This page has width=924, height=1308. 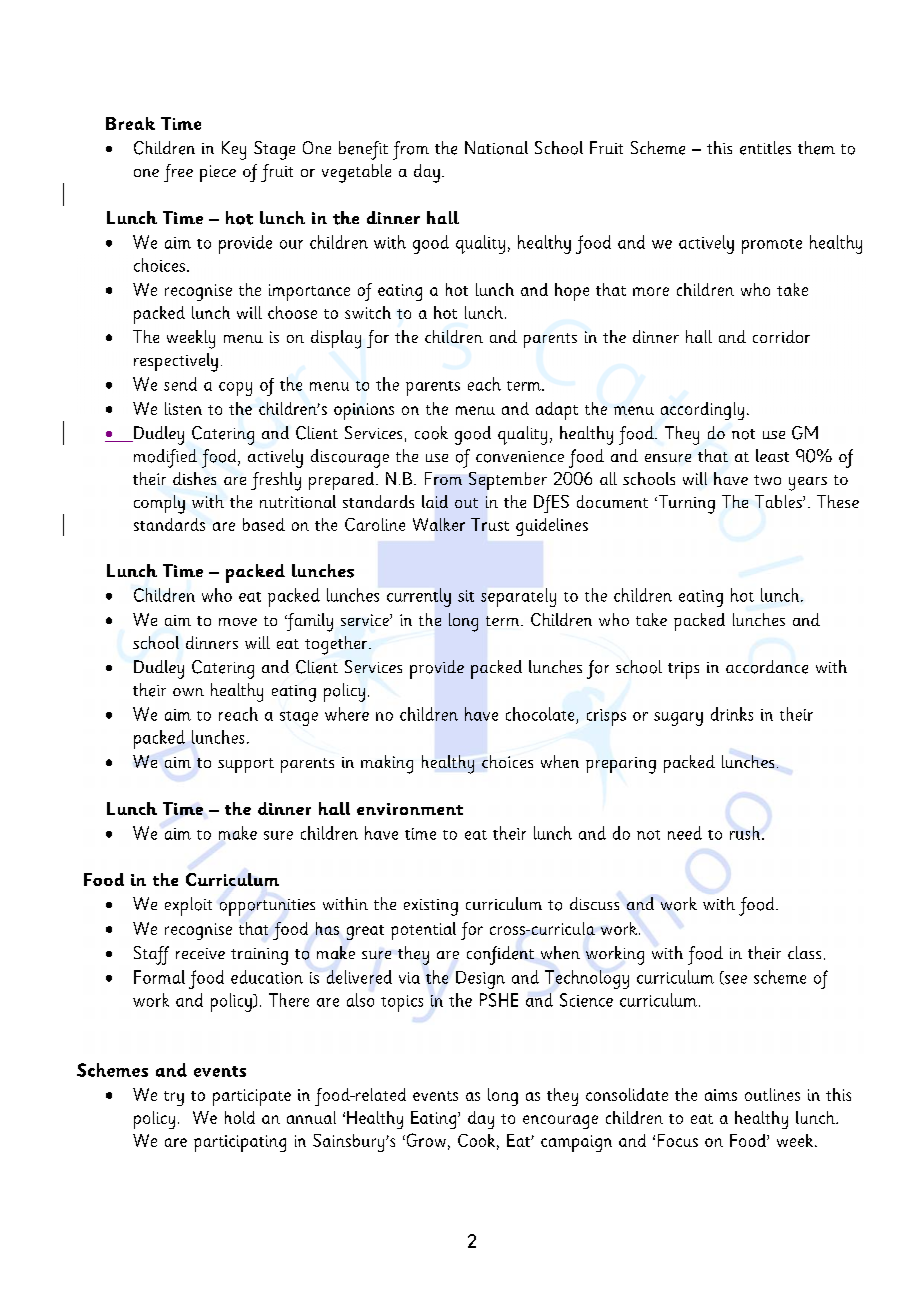 What do you see at coordinates (765, 148) in the page?
I see `entitles` at bounding box center [765, 148].
